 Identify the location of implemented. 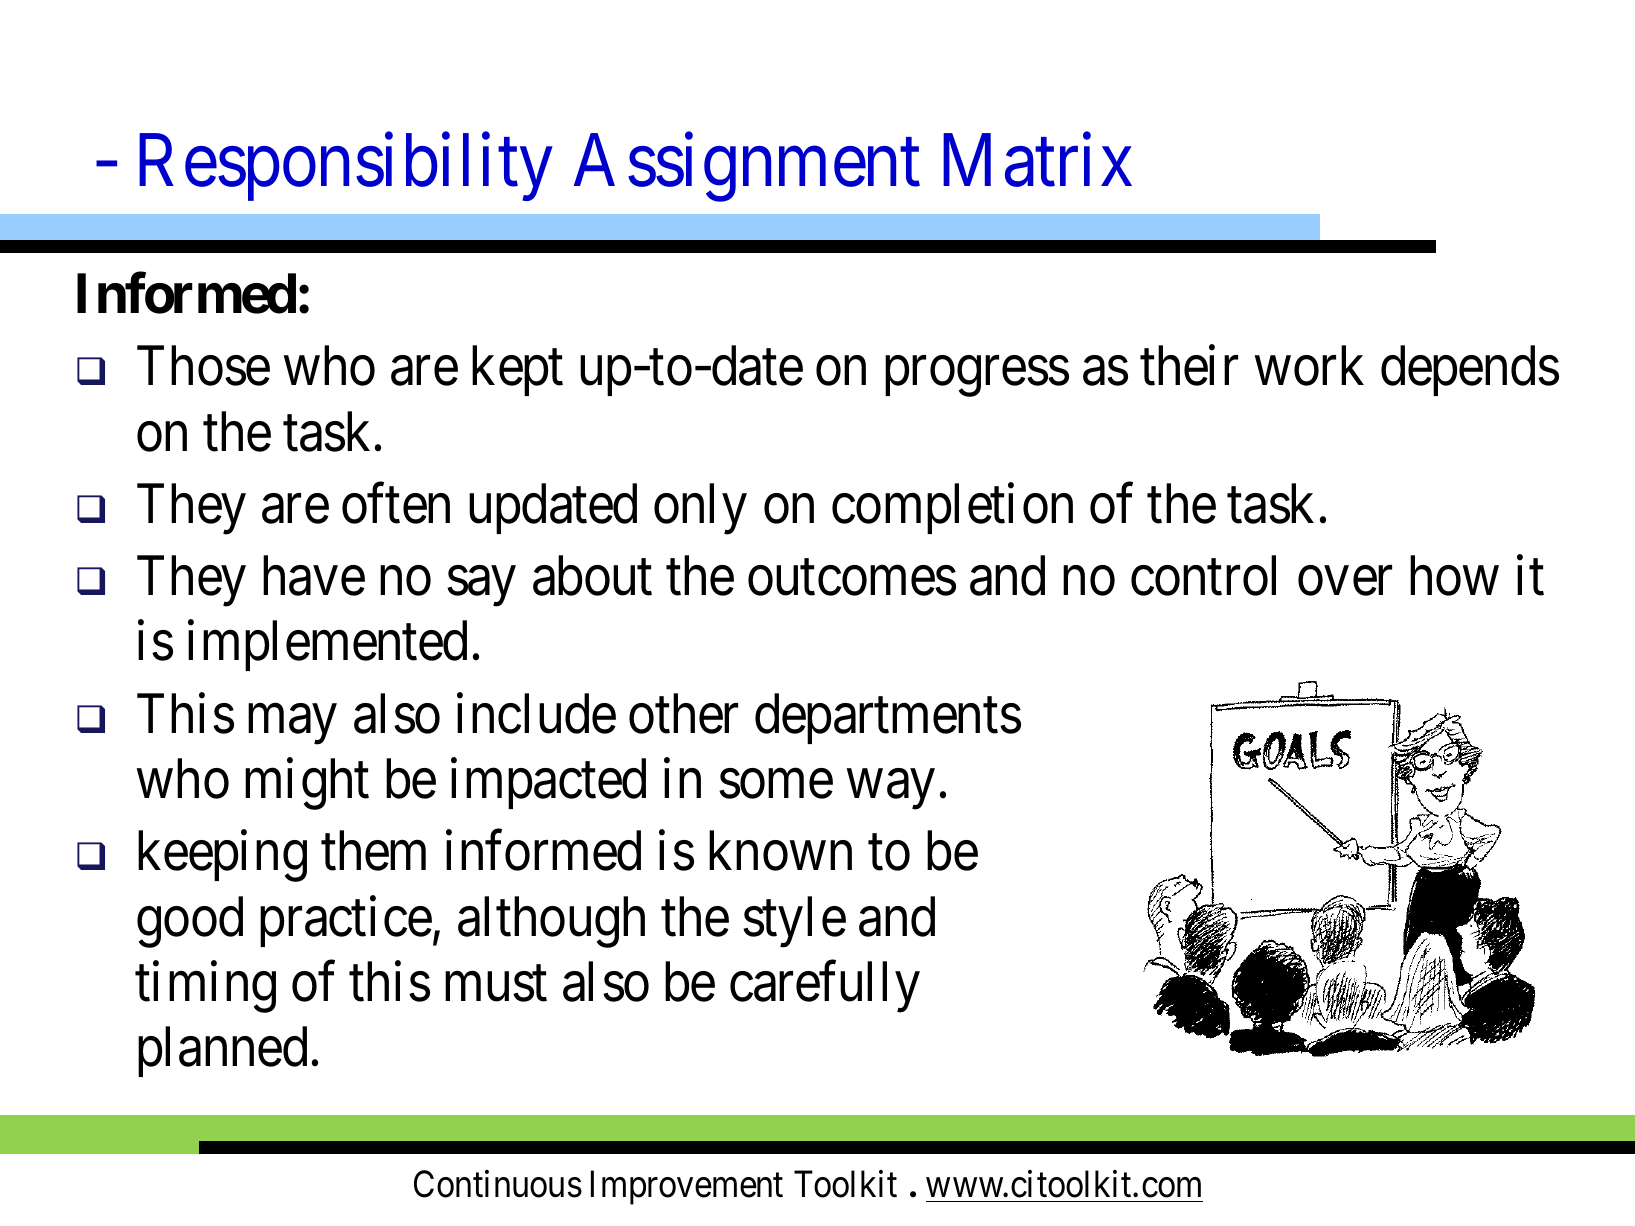
(327, 646).
